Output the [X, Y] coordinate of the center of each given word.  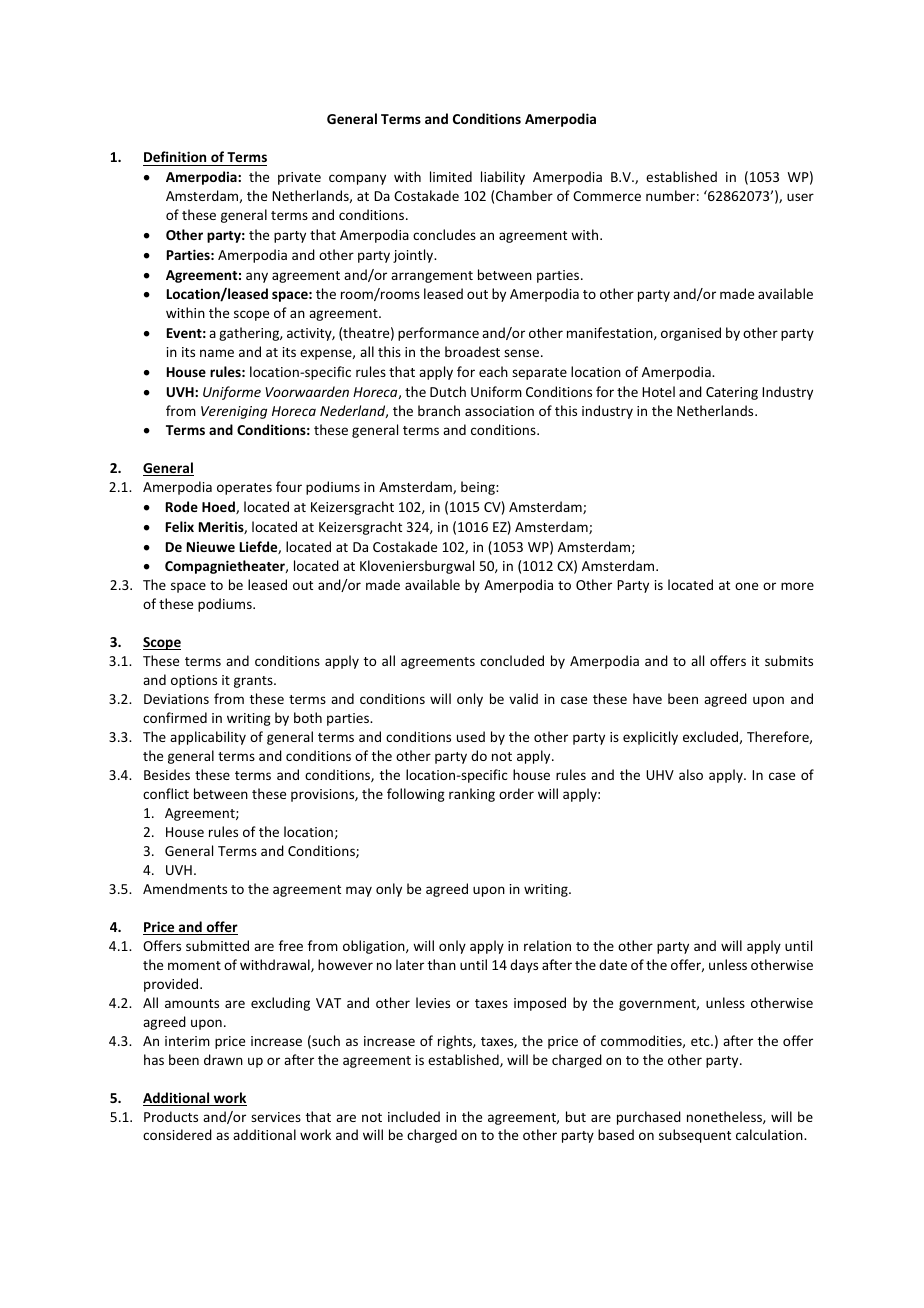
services [276, 1117]
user [800, 197]
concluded [512, 660]
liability [503, 178]
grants [254, 682]
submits [789, 660]
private [299, 178]
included [414, 1116]
